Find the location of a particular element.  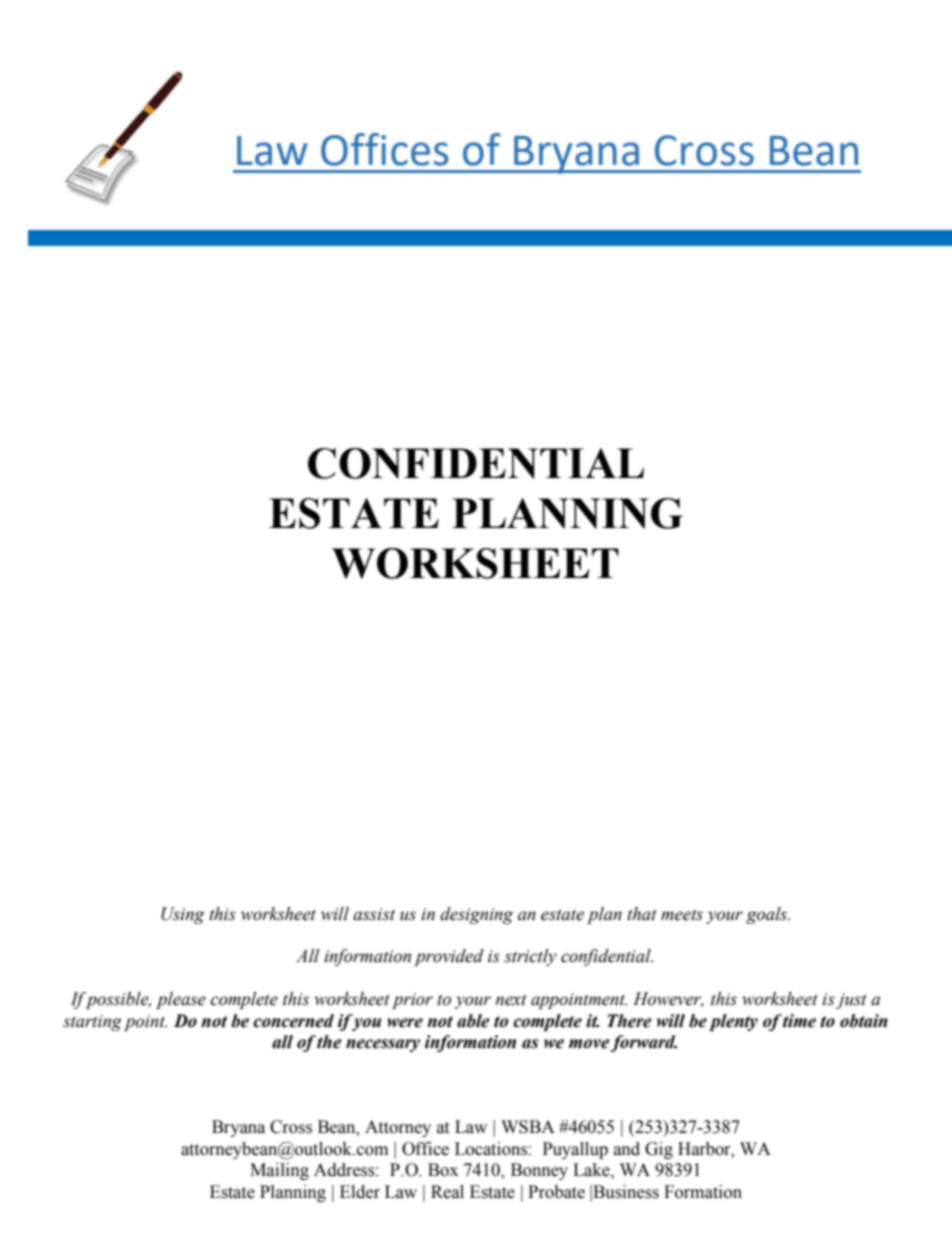

just is located at coordinates (851, 1001).
